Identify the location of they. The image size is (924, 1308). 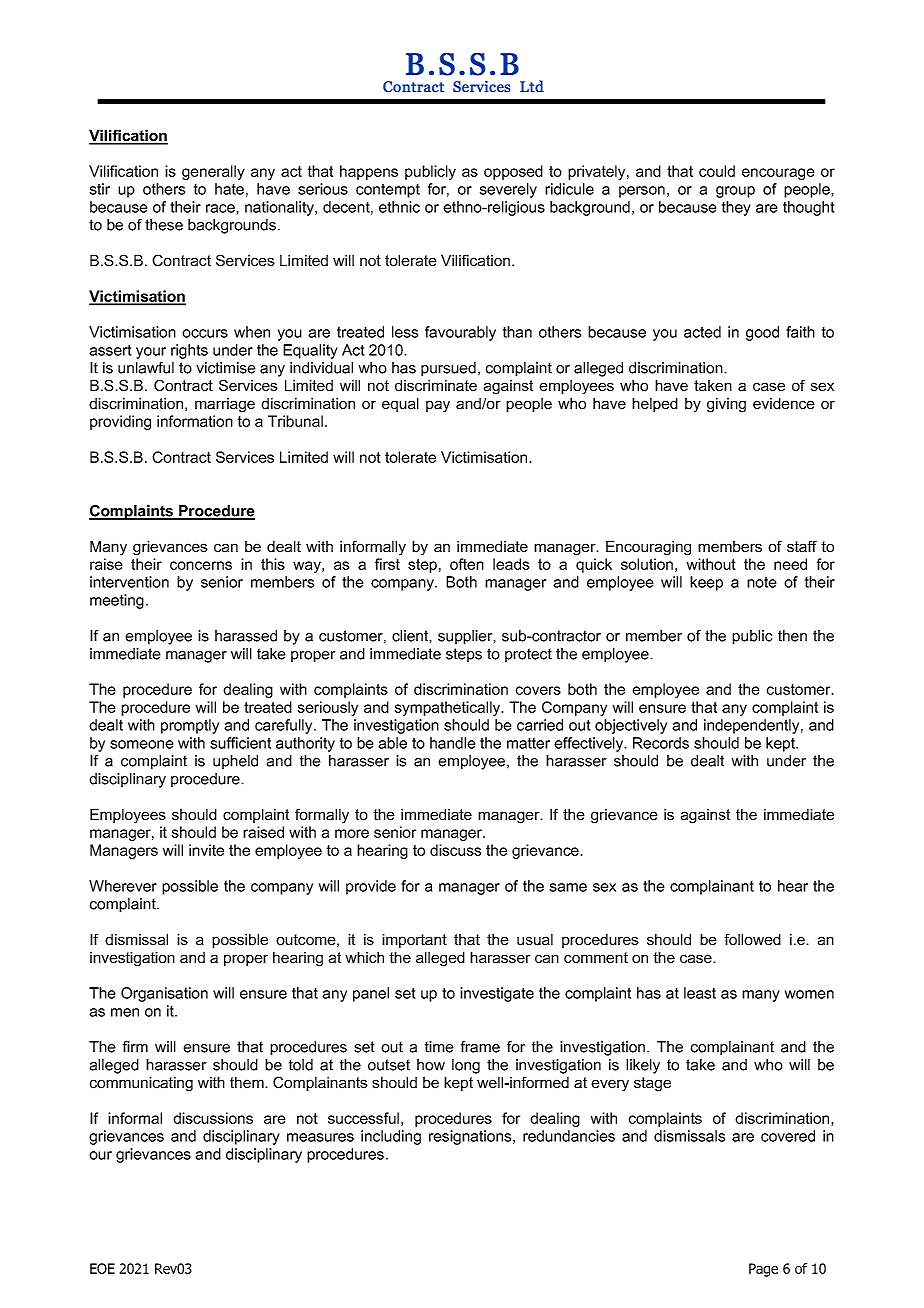
(736, 208).
